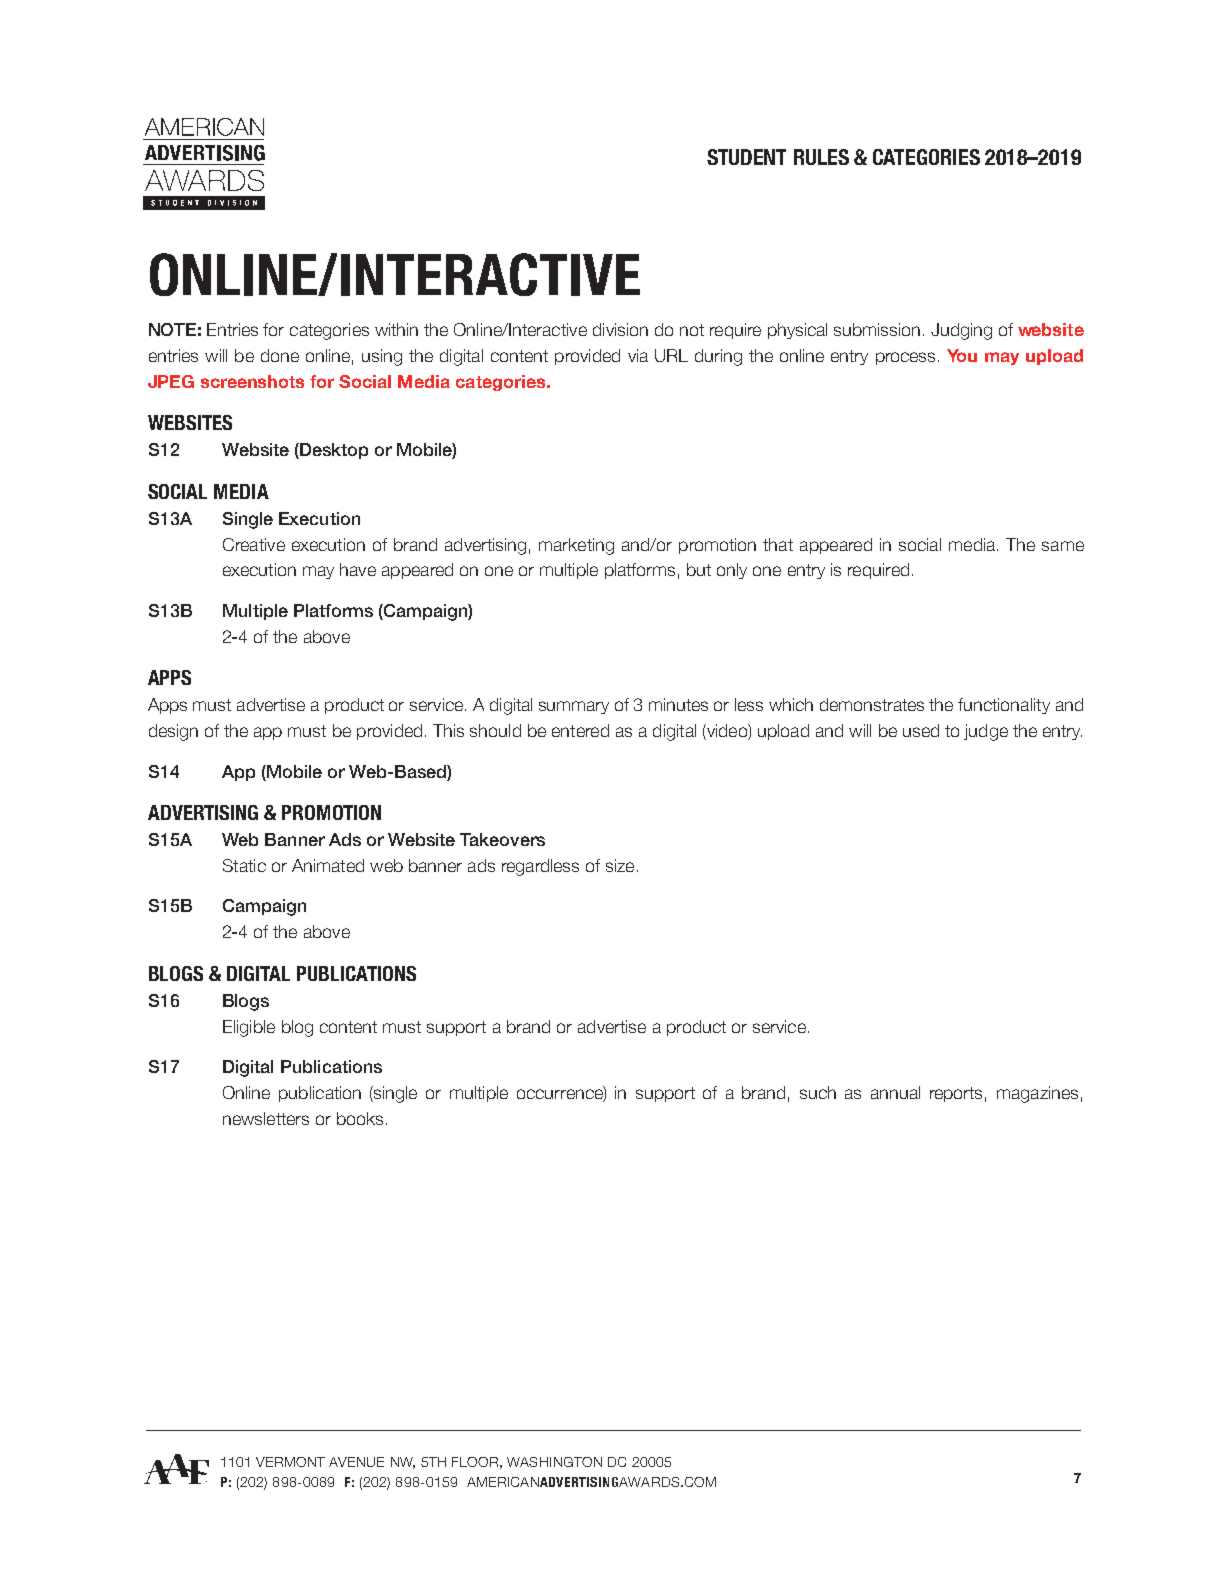 This screenshot has width=1224, height=1583. Describe the element at coordinates (244, 865) in the screenshot. I see `Static` at that location.
